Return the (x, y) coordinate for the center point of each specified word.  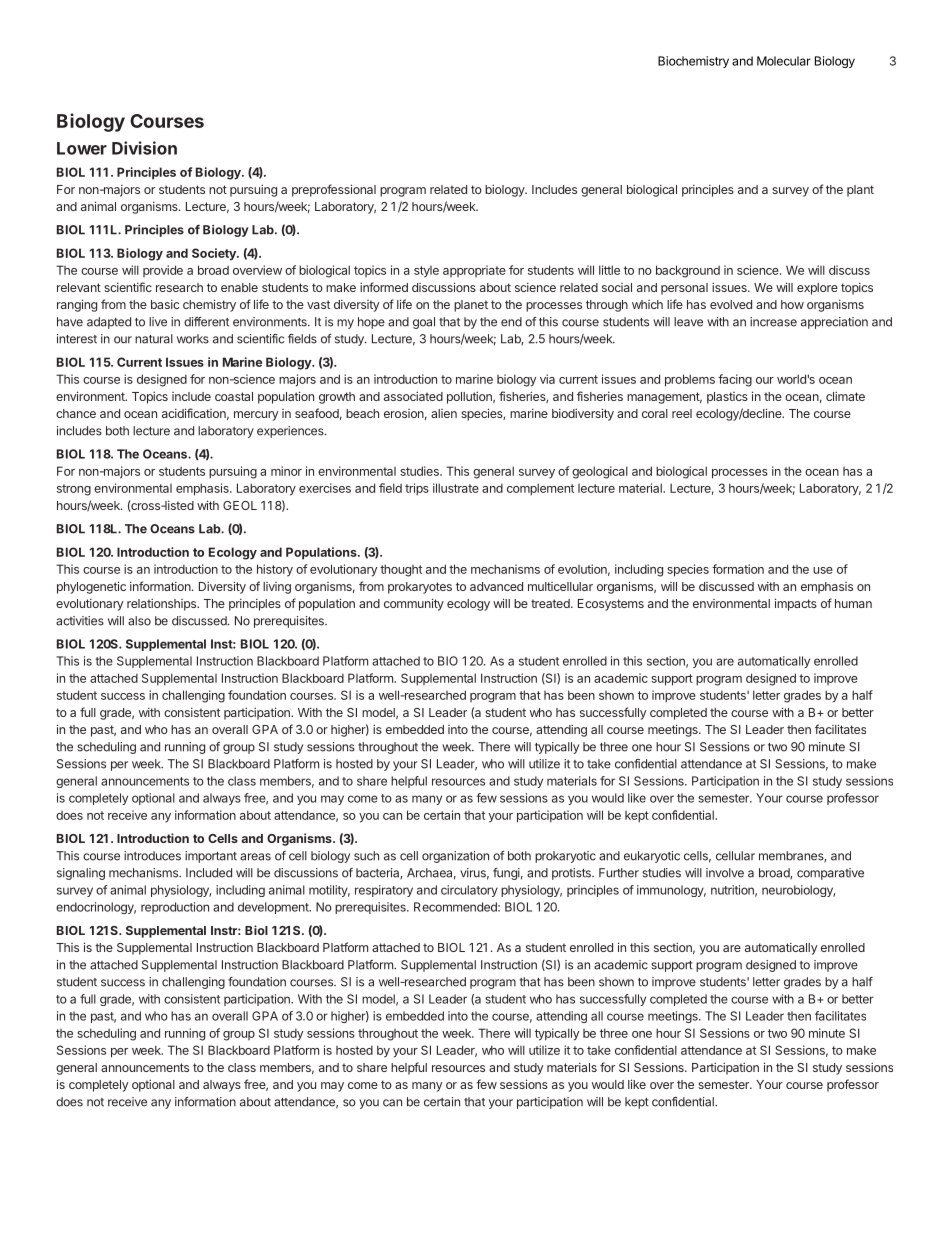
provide (163, 271)
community (414, 604)
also (139, 621)
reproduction (175, 908)
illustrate (456, 488)
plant (860, 191)
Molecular (784, 61)
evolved (731, 304)
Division (144, 148)
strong (74, 490)
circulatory (469, 891)
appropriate (474, 271)
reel (682, 413)
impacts (796, 604)
